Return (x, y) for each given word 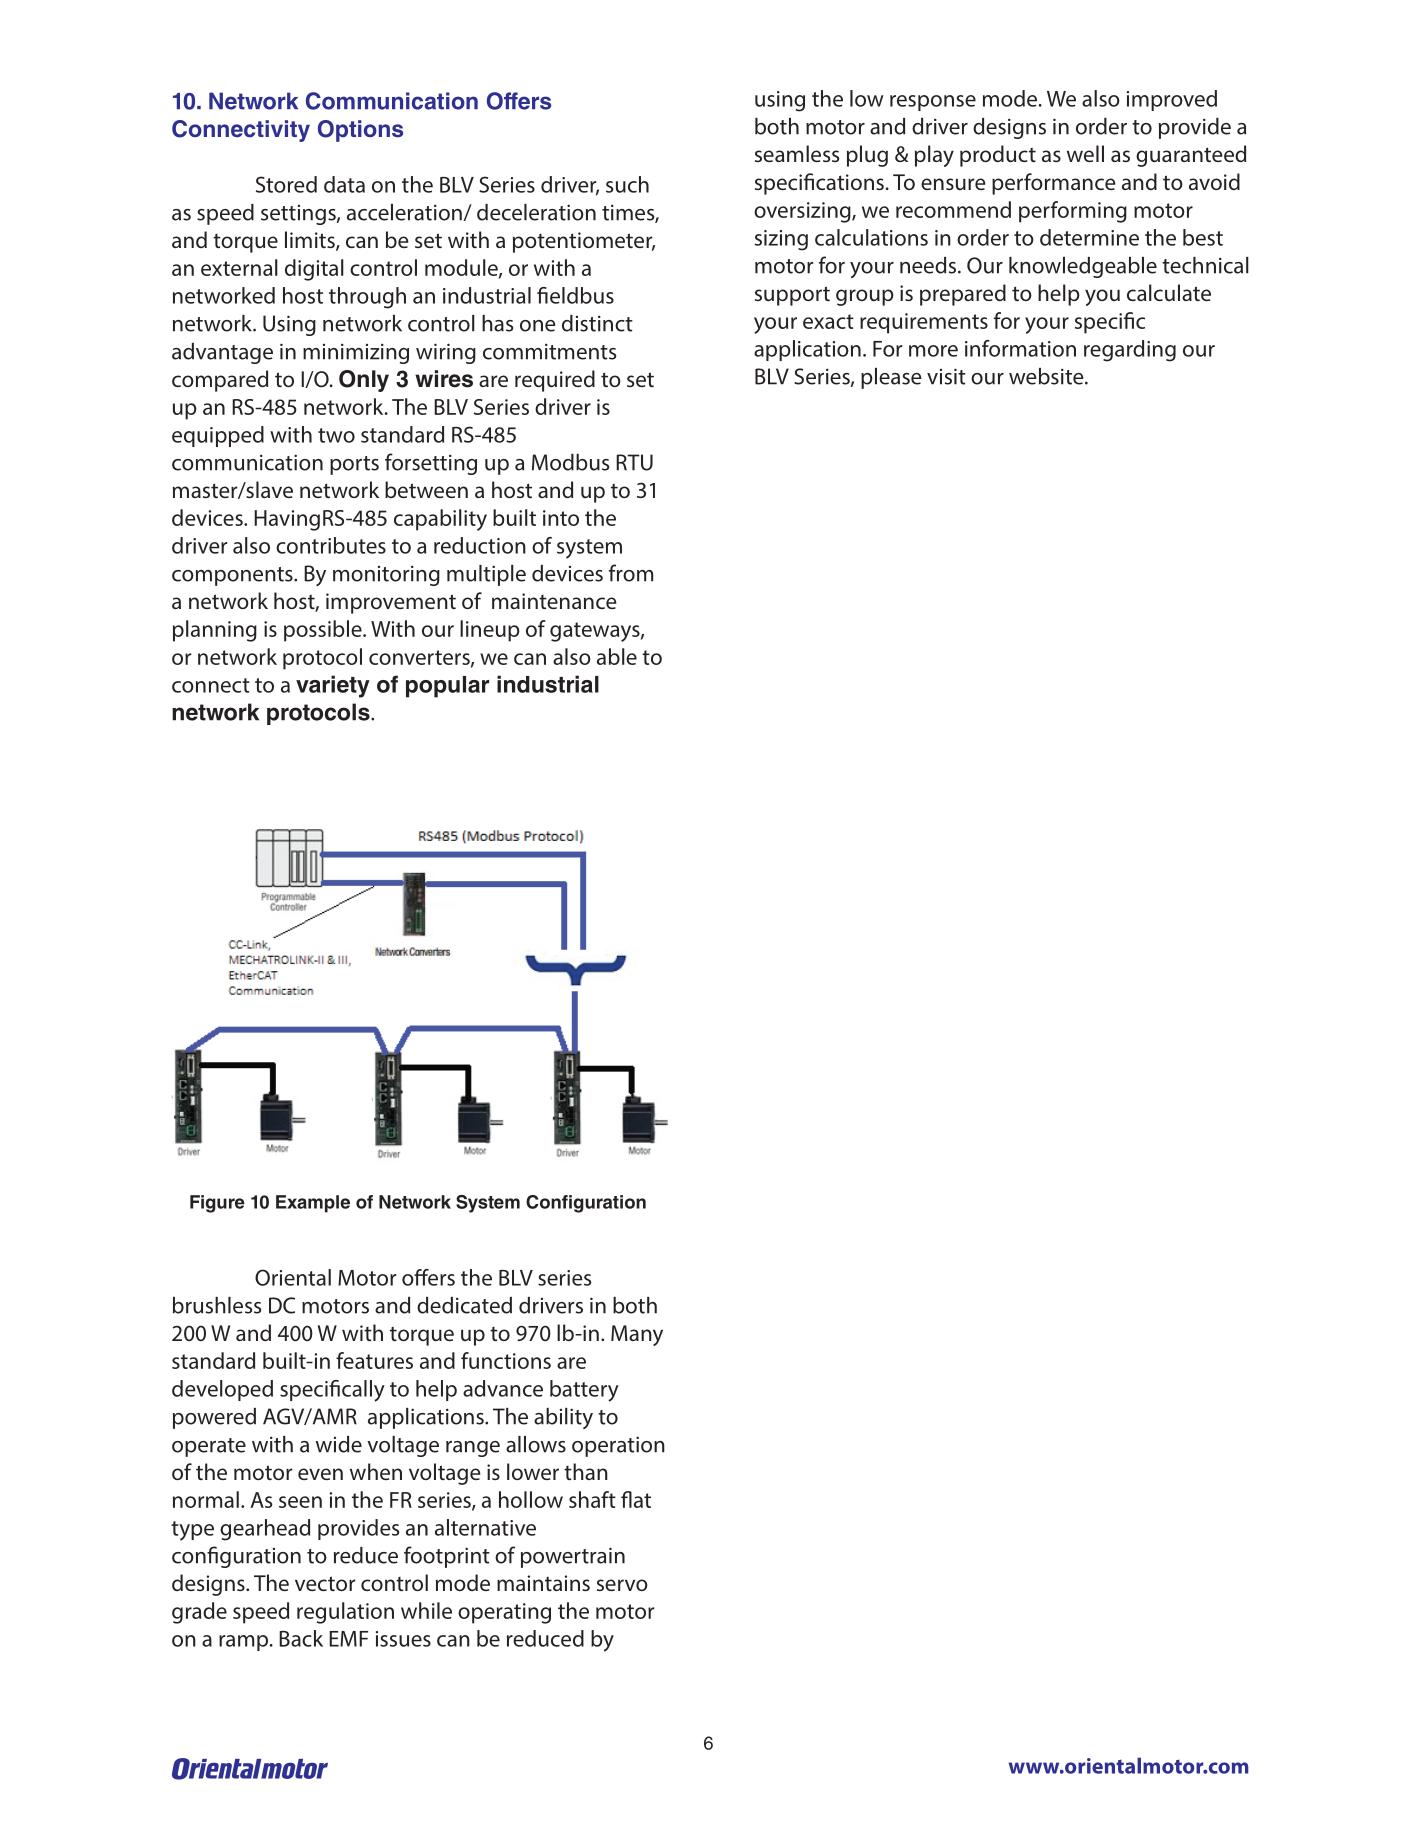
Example (313, 1204)
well (1085, 153)
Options (360, 131)
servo (622, 1585)
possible (324, 631)
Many (637, 1335)
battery (584, 1391)
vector (325, 1583)
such (627, 184)
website (1047, 376)
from (631, 573)
